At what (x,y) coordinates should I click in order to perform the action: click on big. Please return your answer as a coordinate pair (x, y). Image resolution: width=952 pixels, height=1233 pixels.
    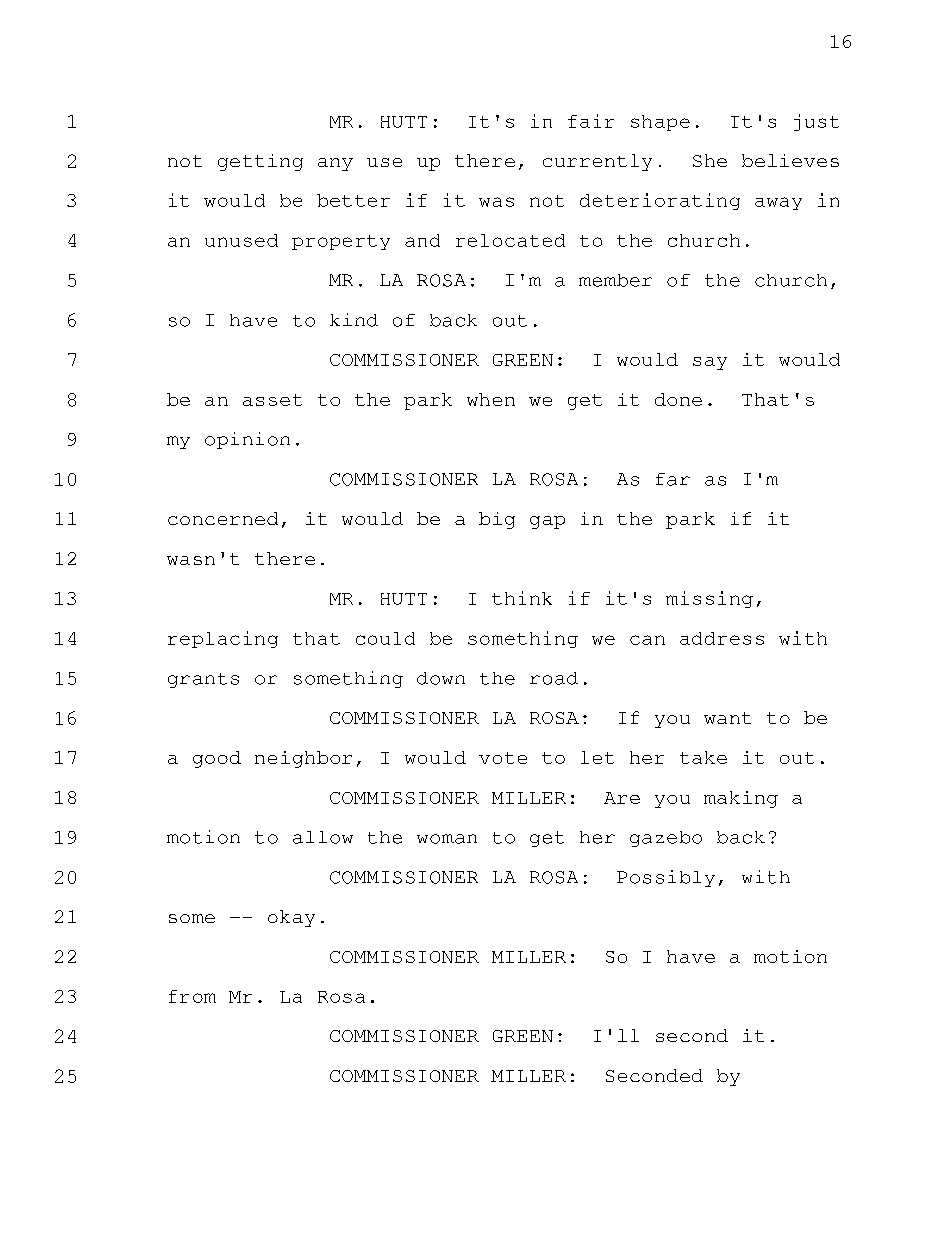
    Looking at the image, I should click on (497, 520).
